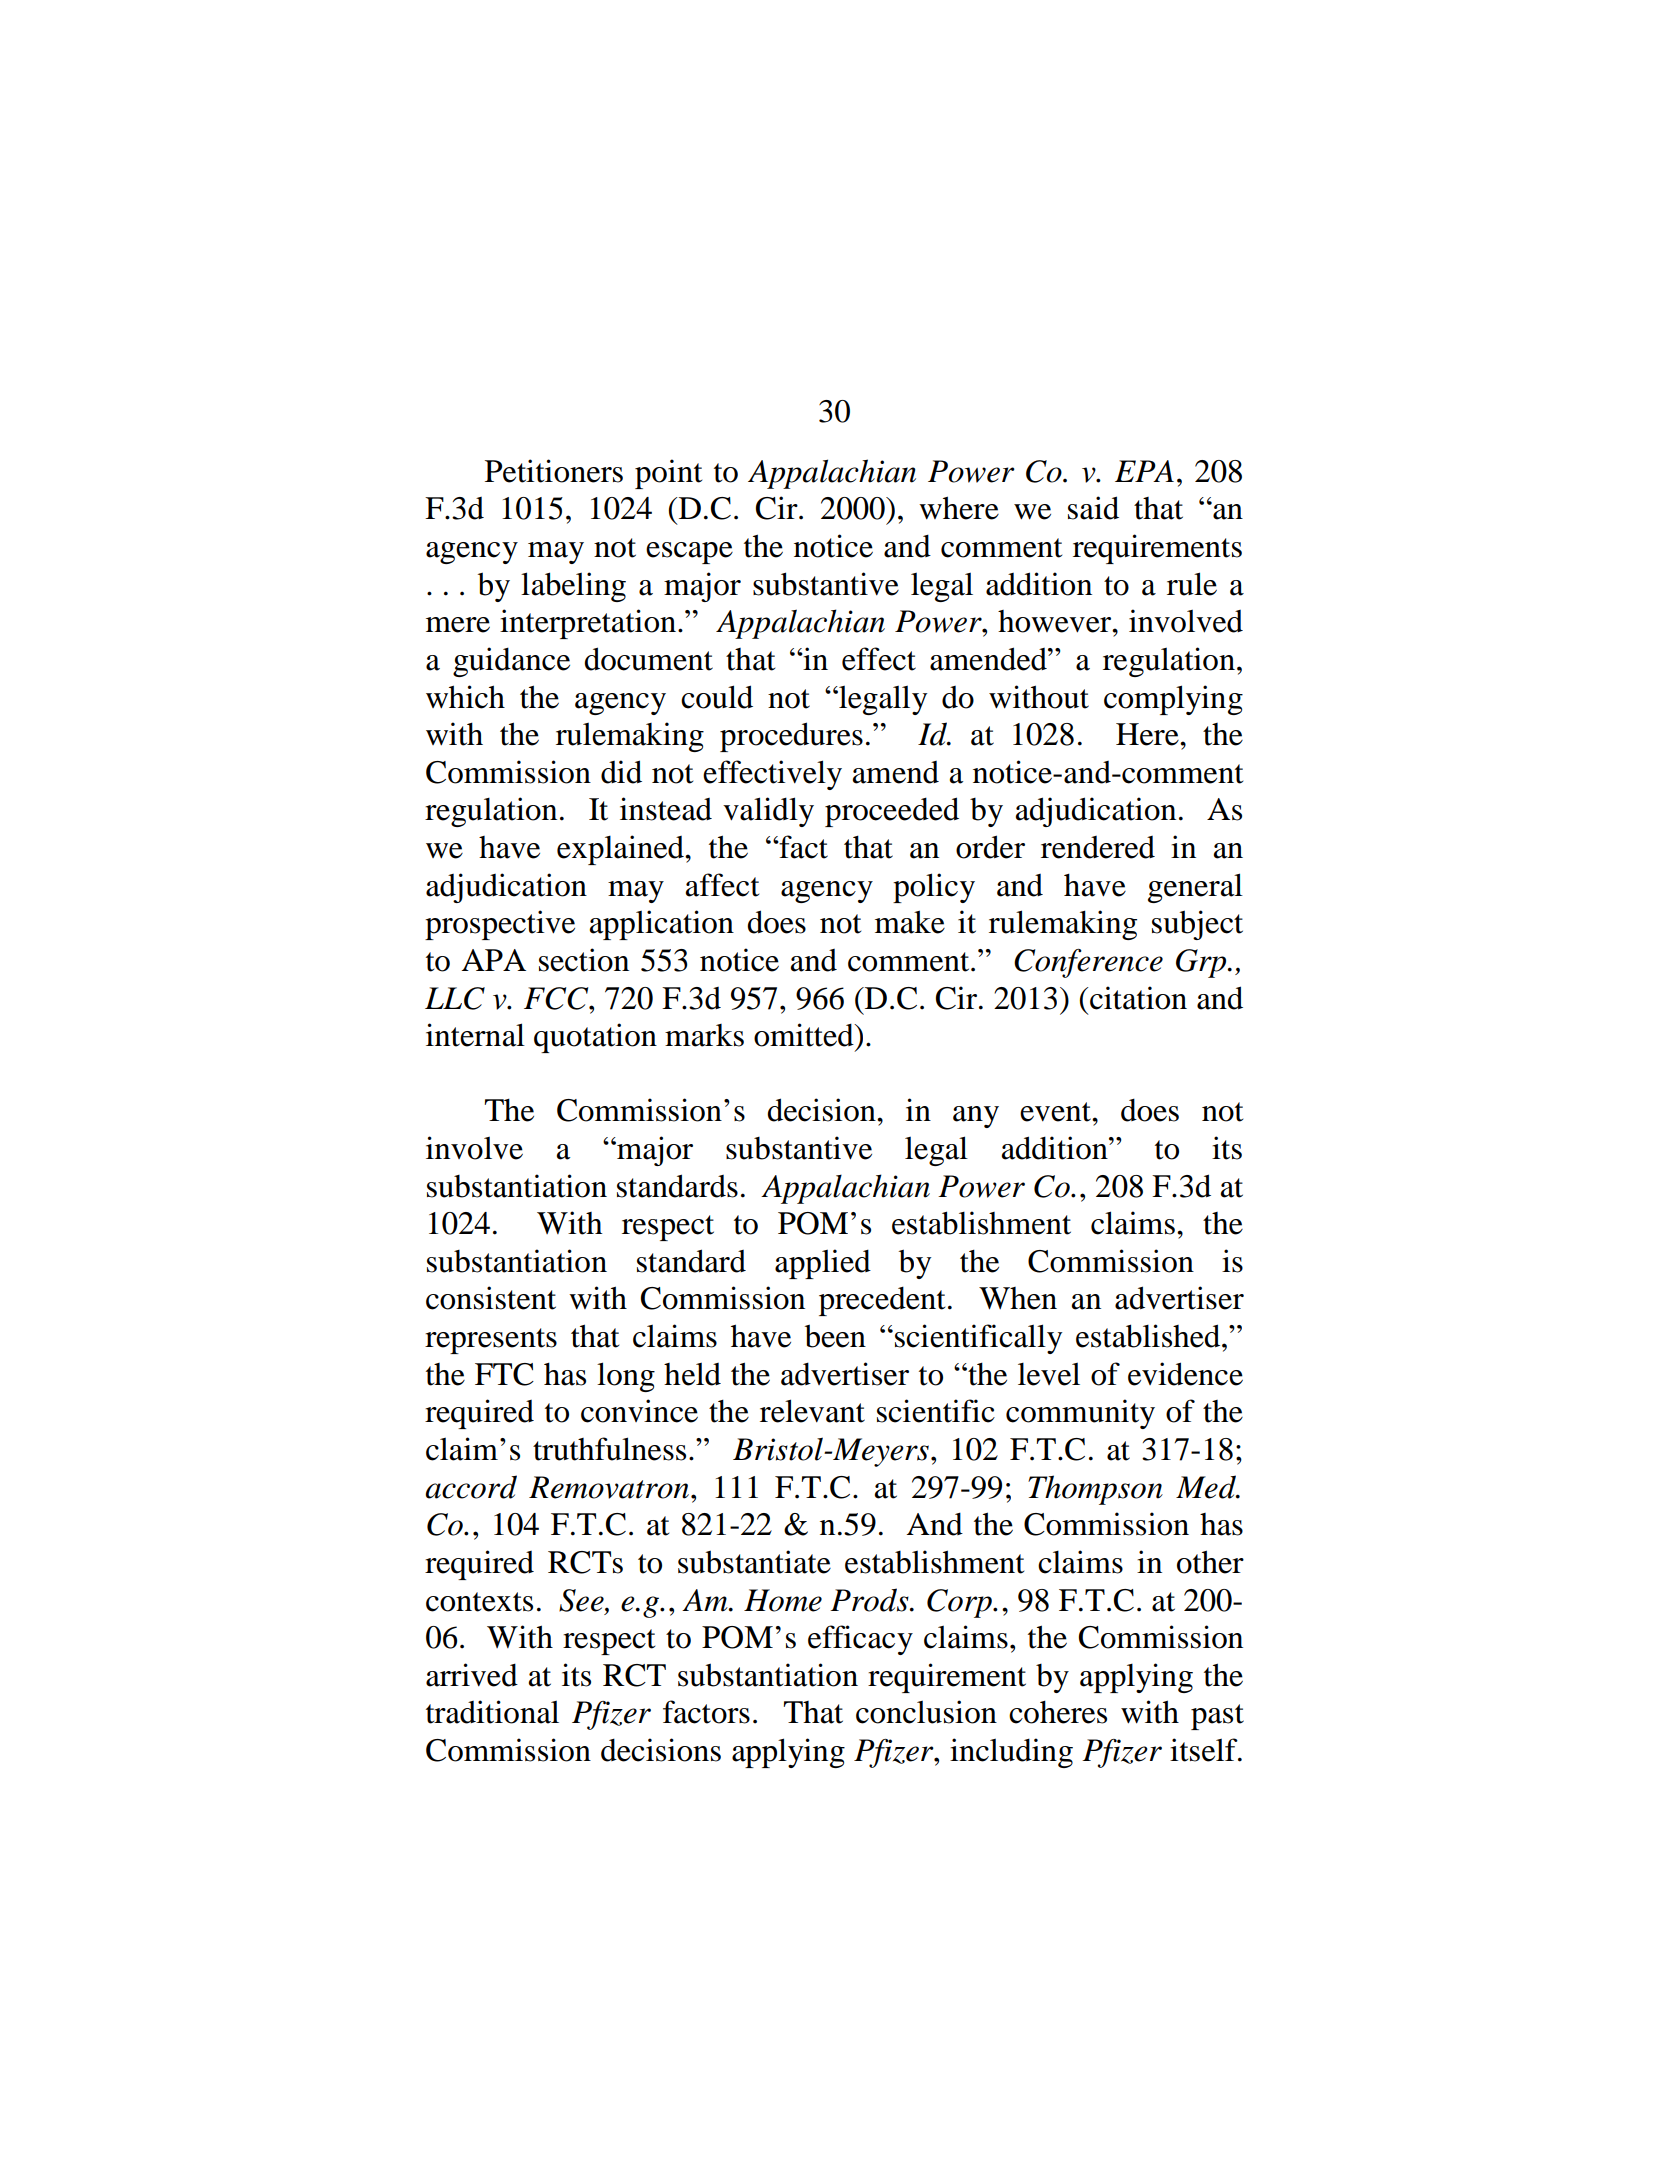 This screenshot has height=2160, width=1669. Describe the element at coordinates (1217, 1717) in the screenshot. I see `past` at that location.
